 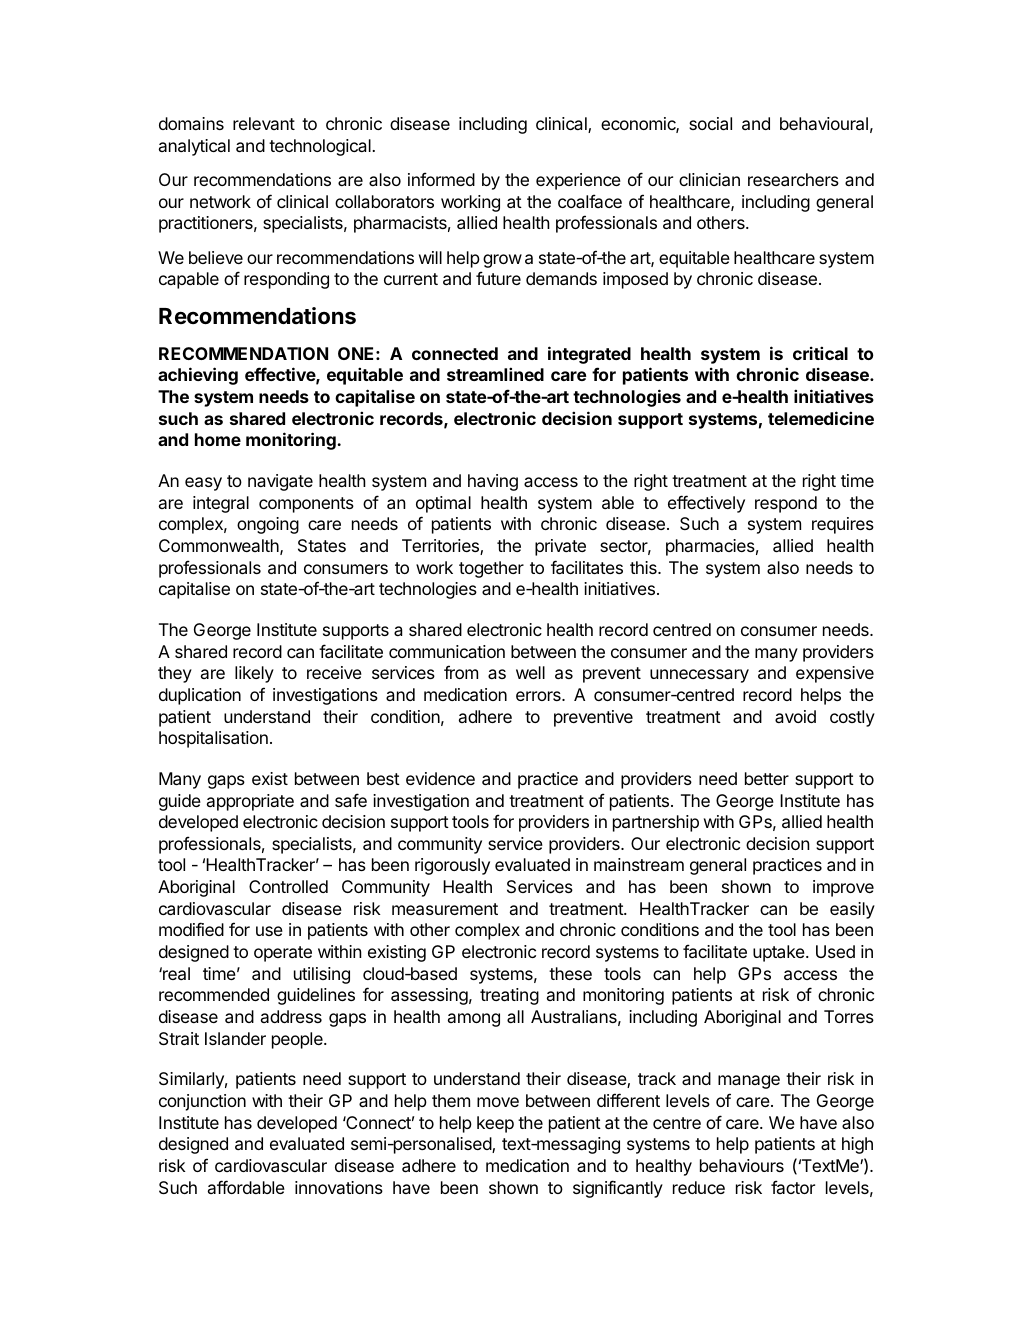 What do you see at coordinates (254, 674) in the screenshot?
I see `likely` at bounding box center [254, 674].
